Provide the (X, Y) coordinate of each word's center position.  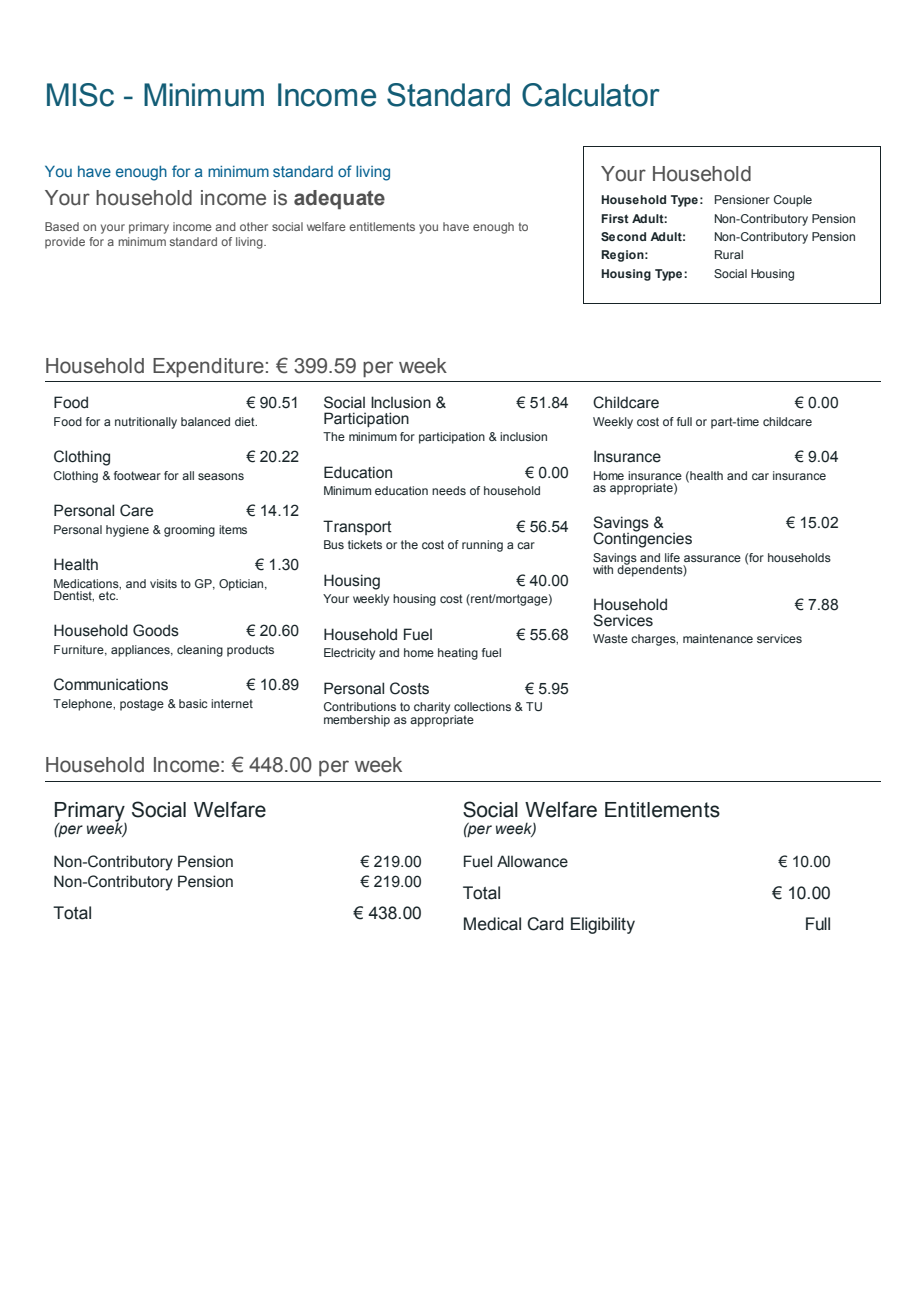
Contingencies (642, 539)
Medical (492, 924)
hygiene (127, 531)
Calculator (591, 95)
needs (449, 490)
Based (62, 226)
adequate (339, 200)
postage (142, 705)
